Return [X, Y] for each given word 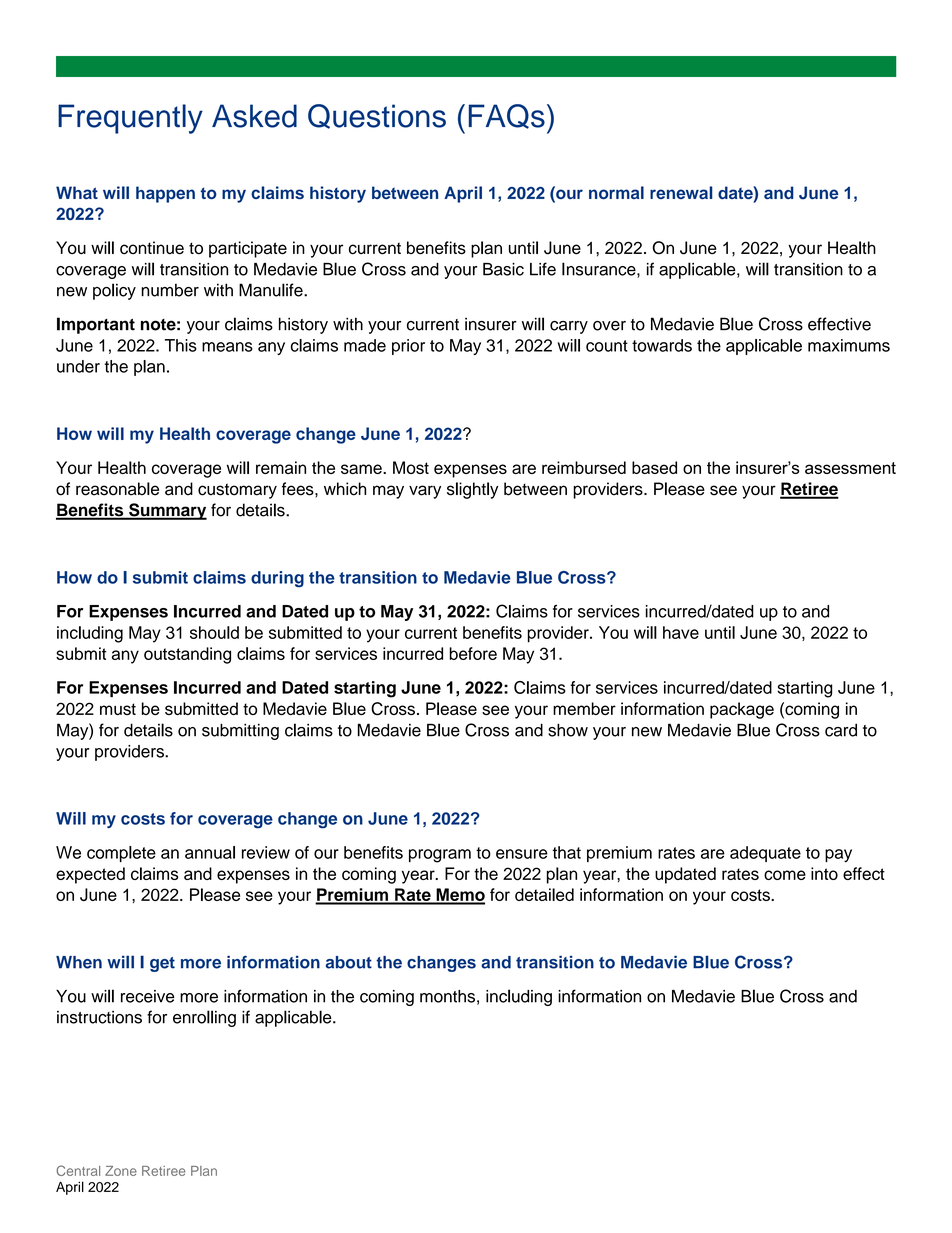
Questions [377, 116]
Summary [167, 511]
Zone [121, 1171]
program [440, 856]
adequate [765, 854]
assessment [850, 468]
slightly [472, 490]
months [447, 996]
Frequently [130, 119]
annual [210, 852]
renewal [681, 192]
